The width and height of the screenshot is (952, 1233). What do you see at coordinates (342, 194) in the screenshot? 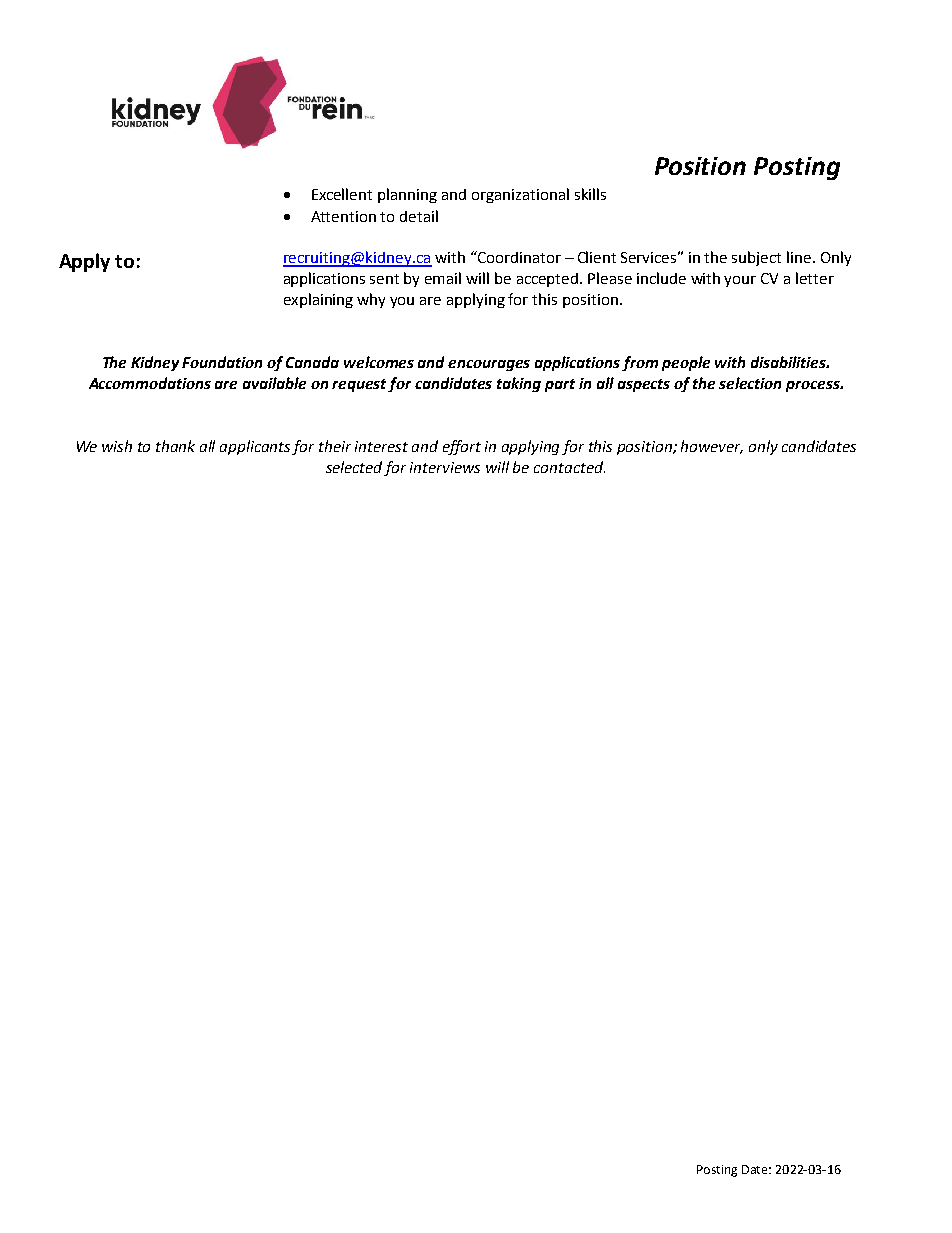
I see `Excellent` at bounding box center [342, 194].
